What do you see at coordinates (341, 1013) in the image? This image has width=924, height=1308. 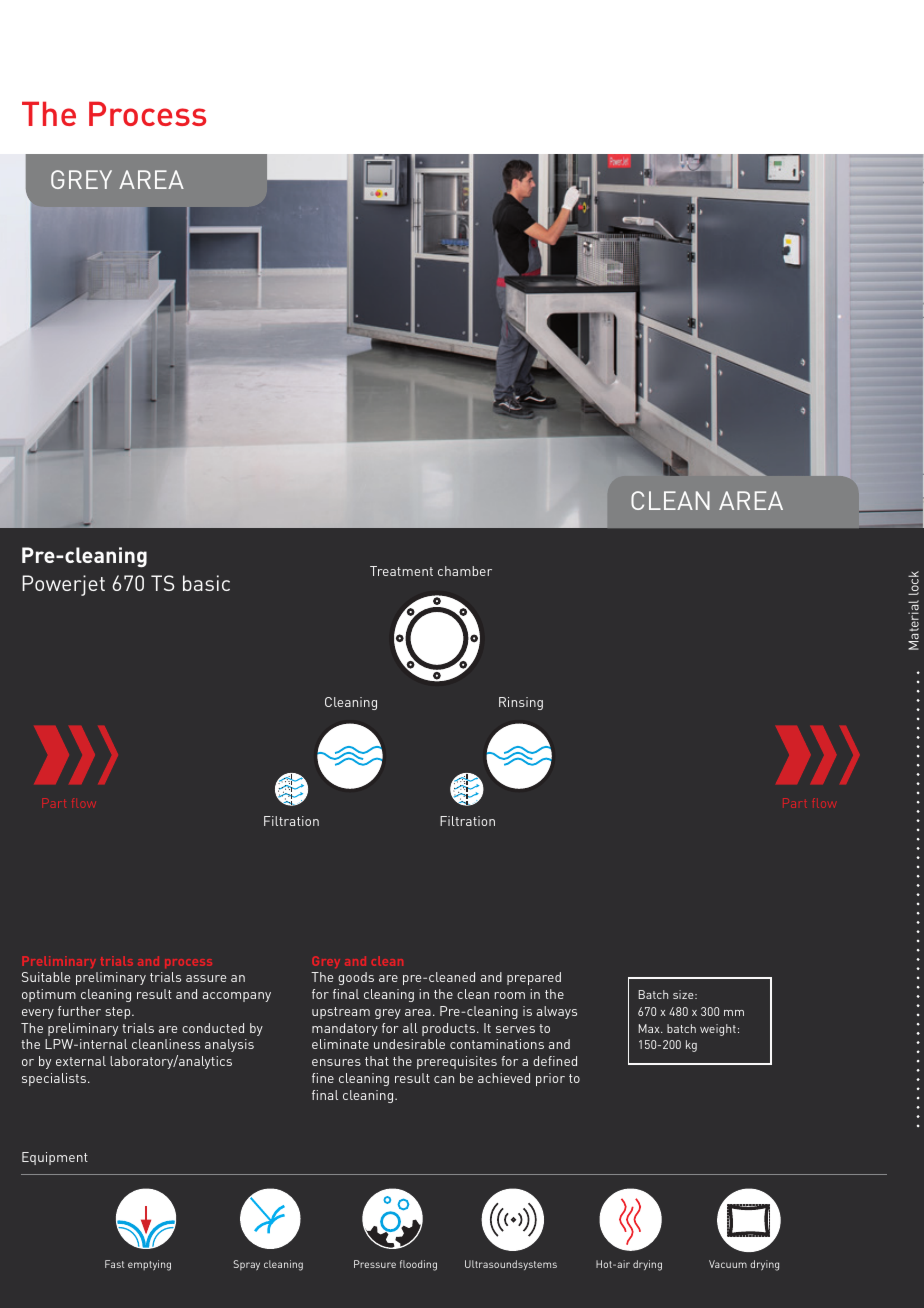 I see `upstream` at bounding box center [341, 1013].
